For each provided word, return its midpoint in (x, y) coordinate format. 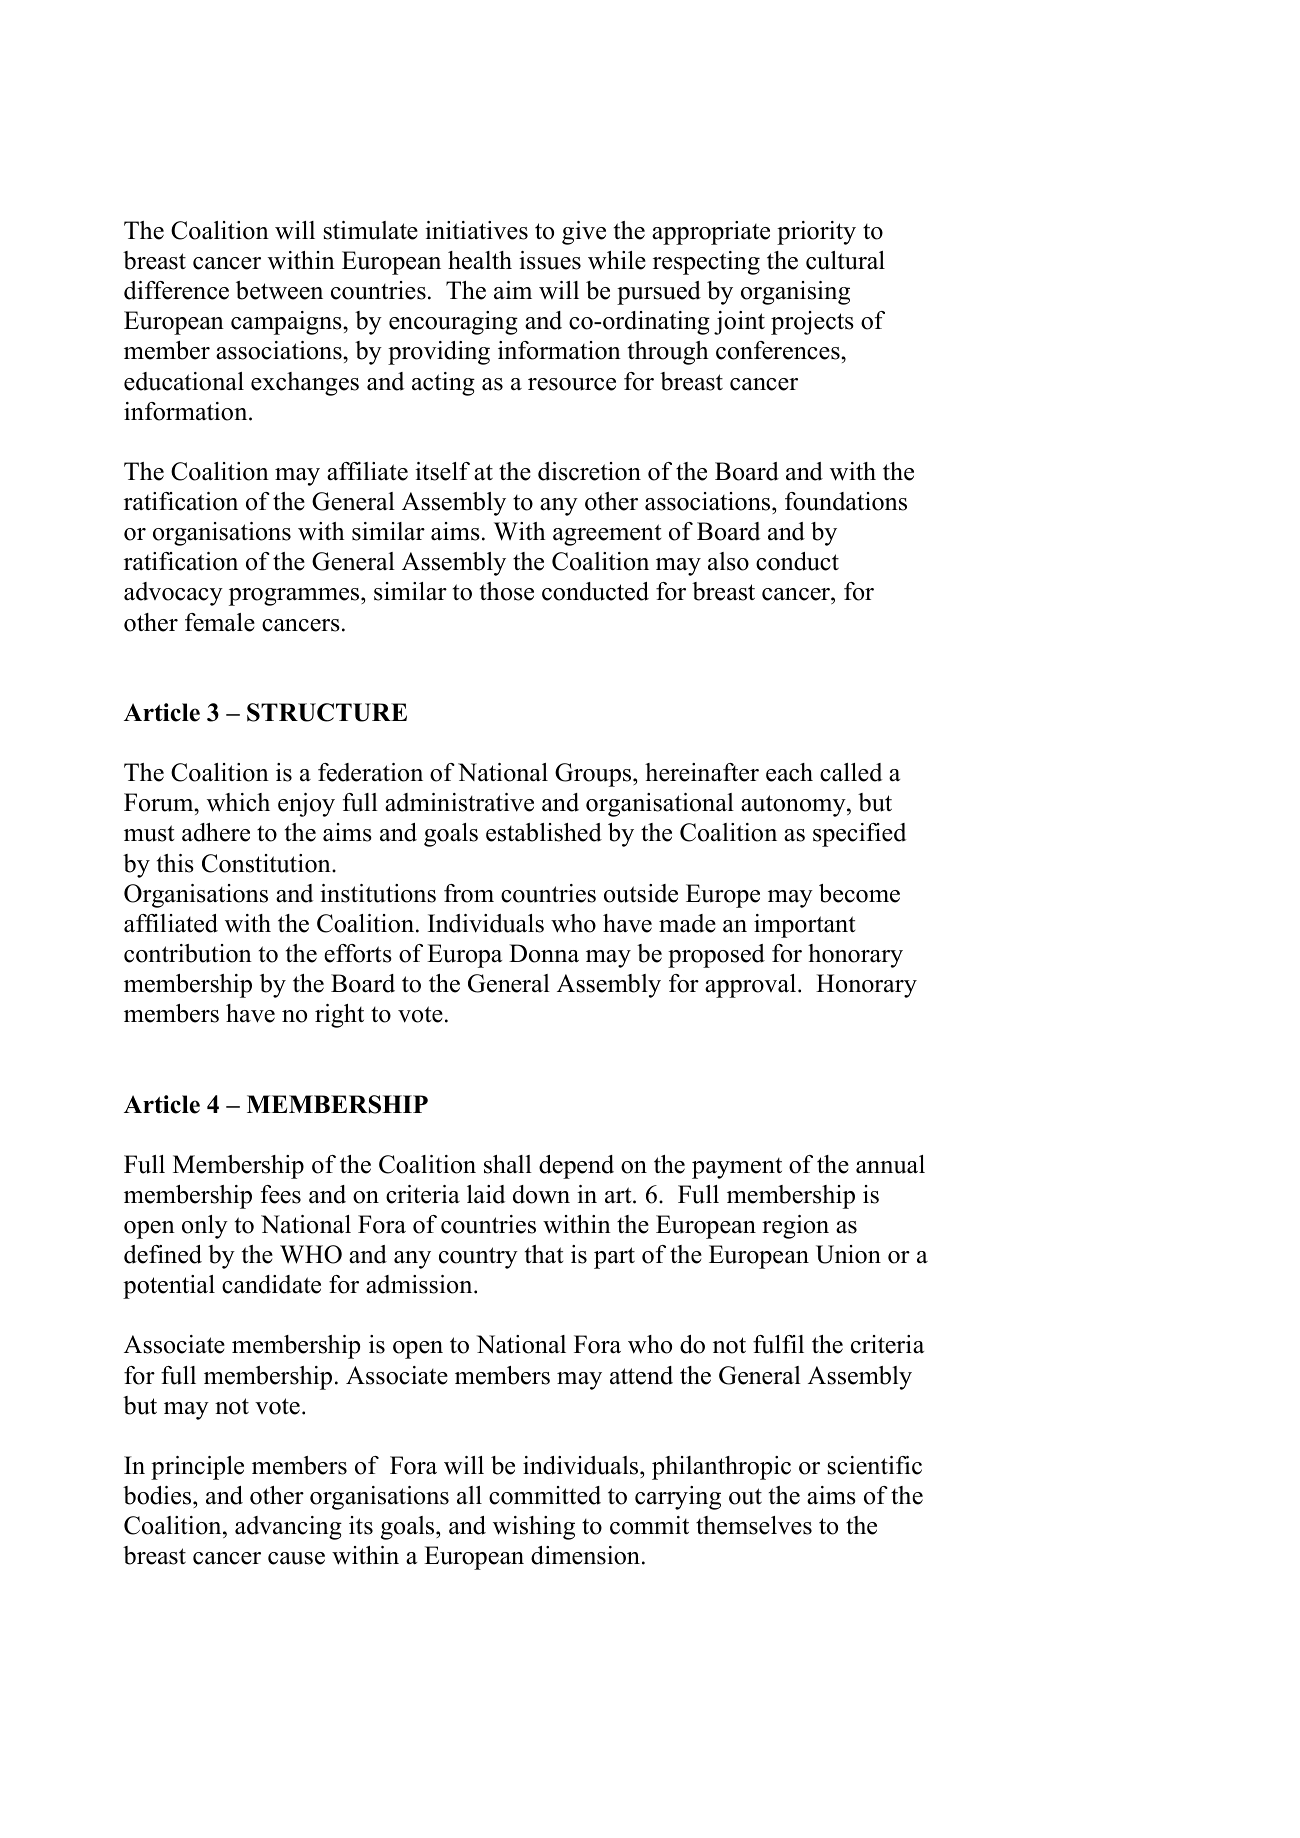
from (469, 893)
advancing (288, 1528)
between (279, 290)
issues (550, 260)
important (804, 926)
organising (795, 293)
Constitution (267, 863)
